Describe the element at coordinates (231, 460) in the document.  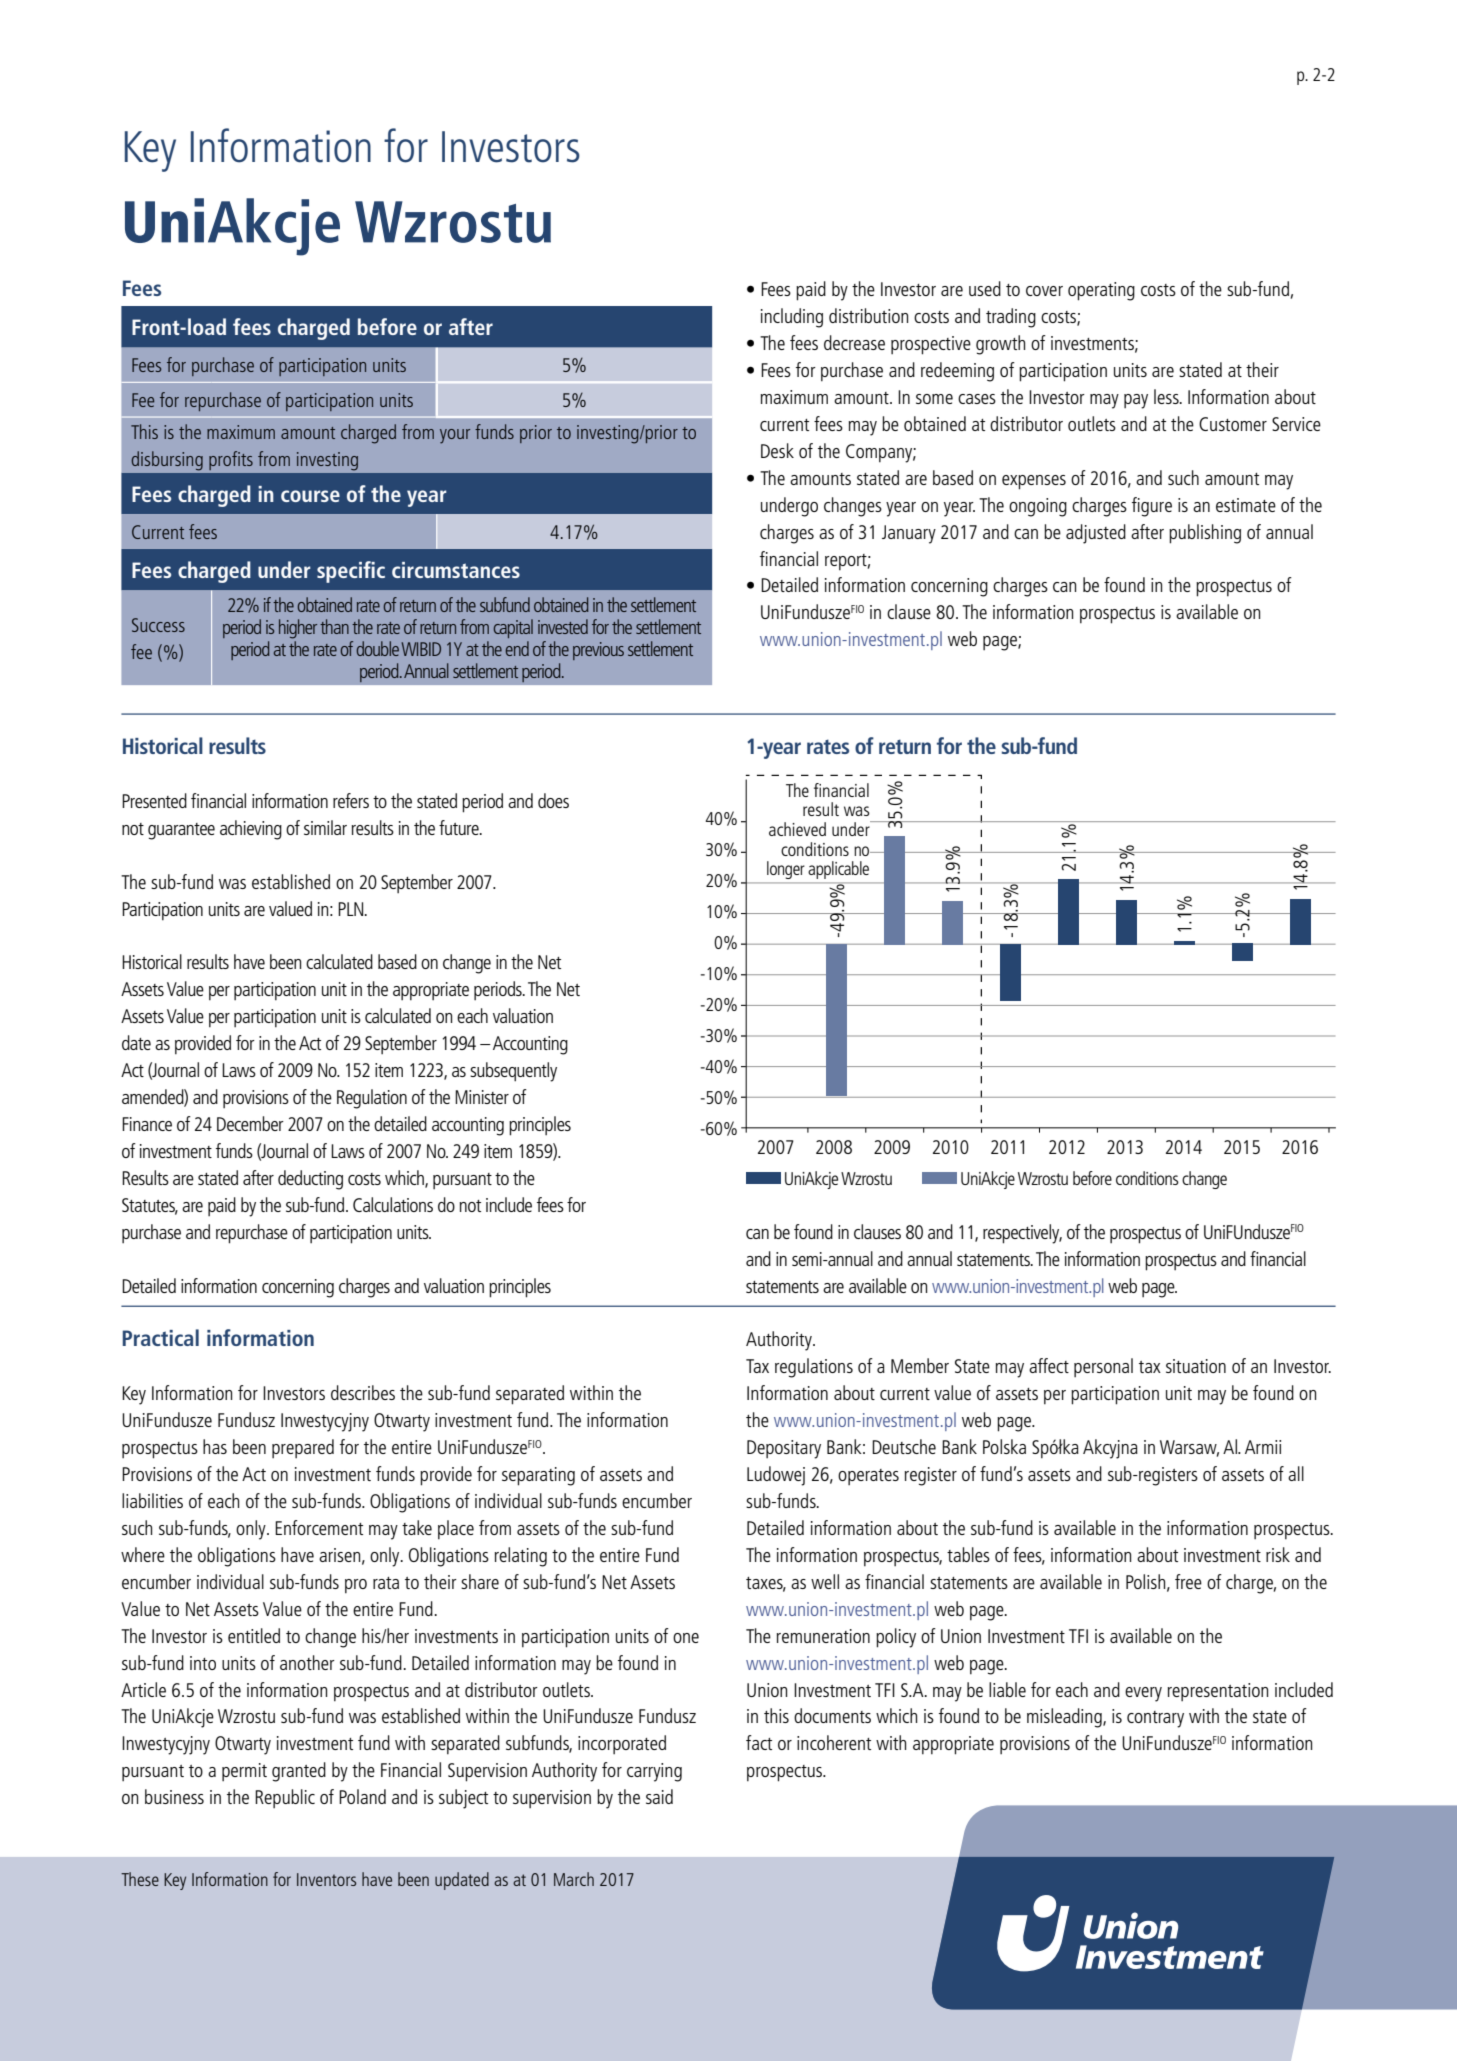
I see `profits` at that location.
